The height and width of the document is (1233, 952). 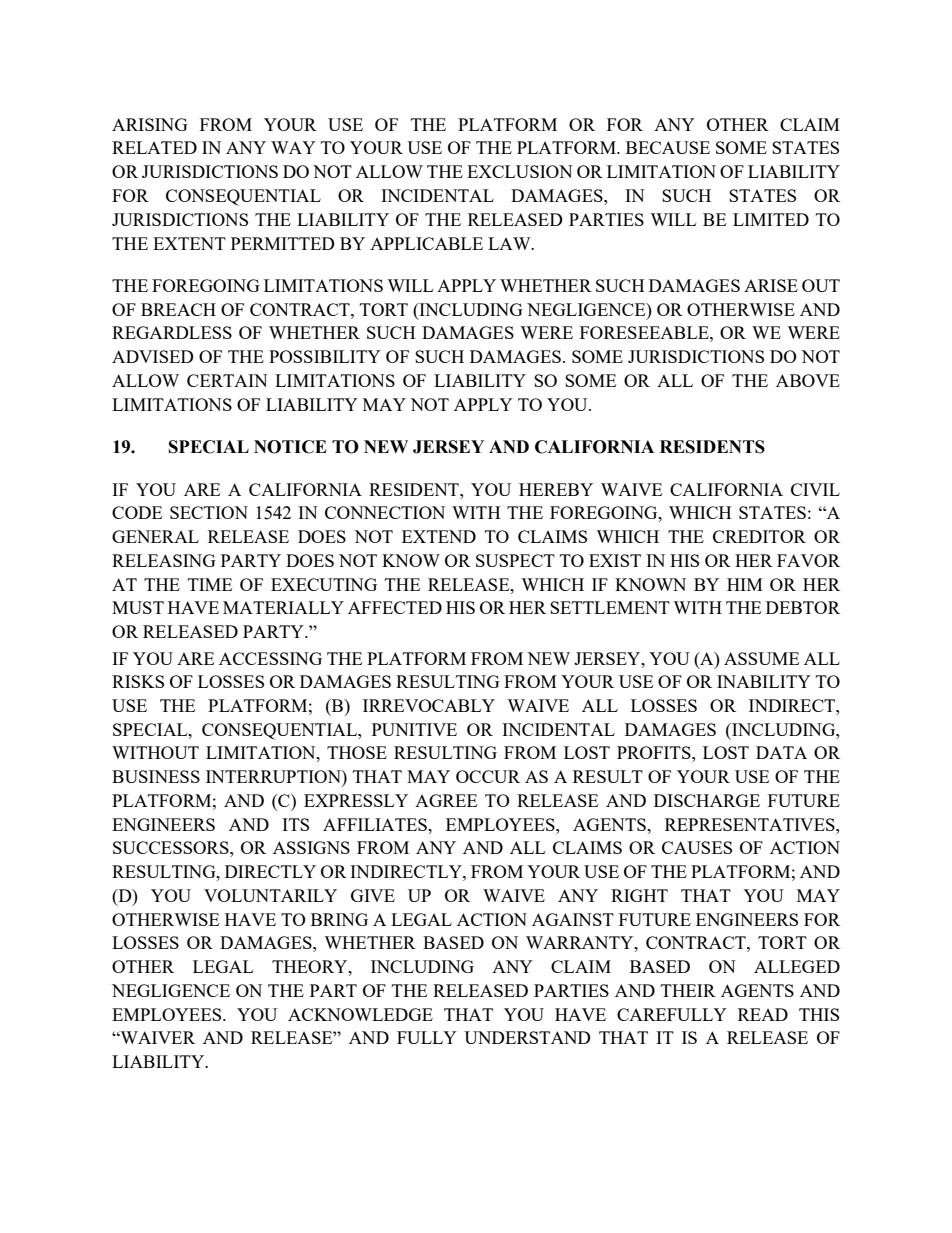 What do you see at coordinates (515, 560) in the document?
I see `SUSPECT` at bounding box center [515, 560].
